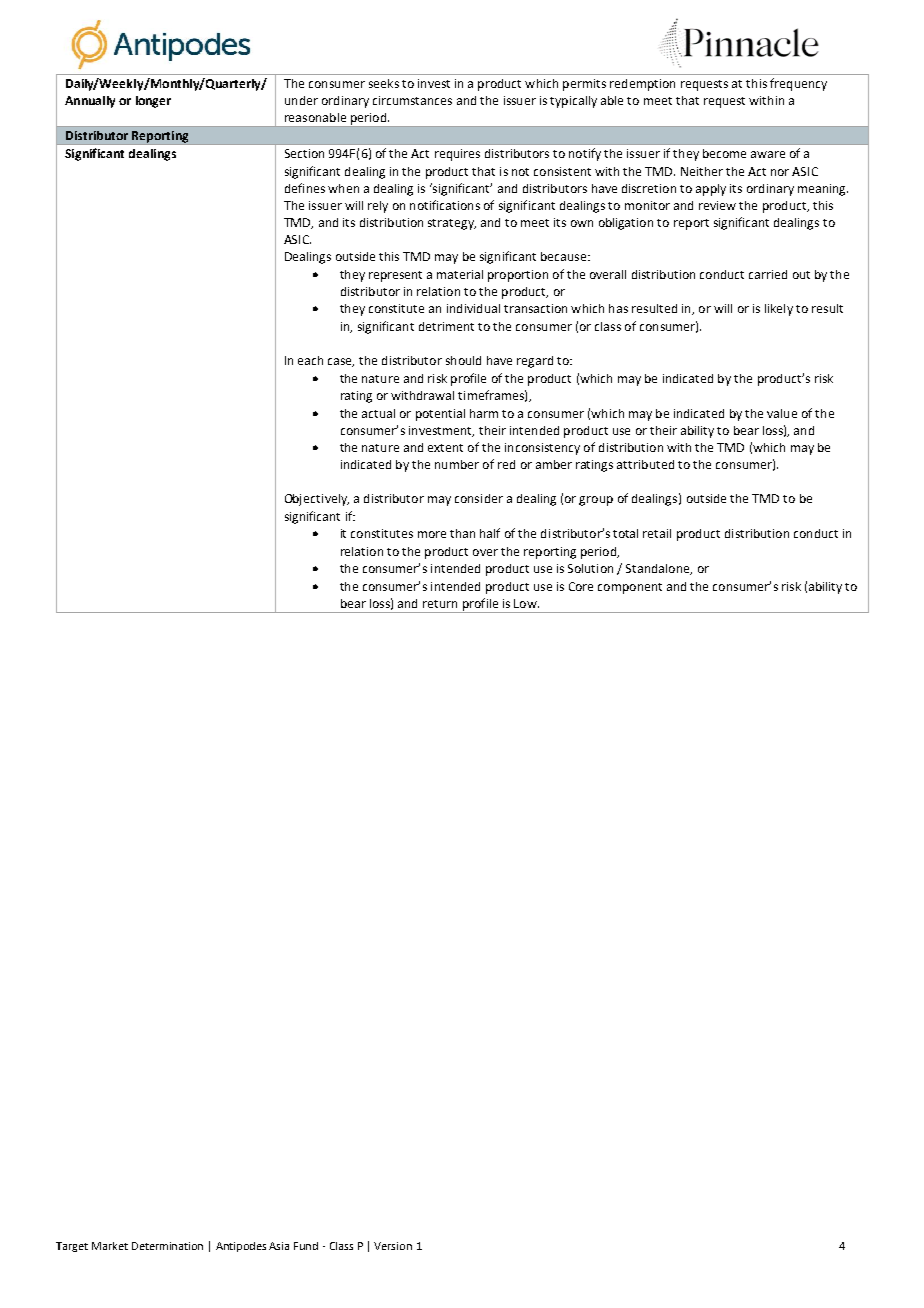 The width and height of the screenshot is (924, 1308). Describe the element at coordinates (630, 588) in the screenshot. I see `component` at that location.
